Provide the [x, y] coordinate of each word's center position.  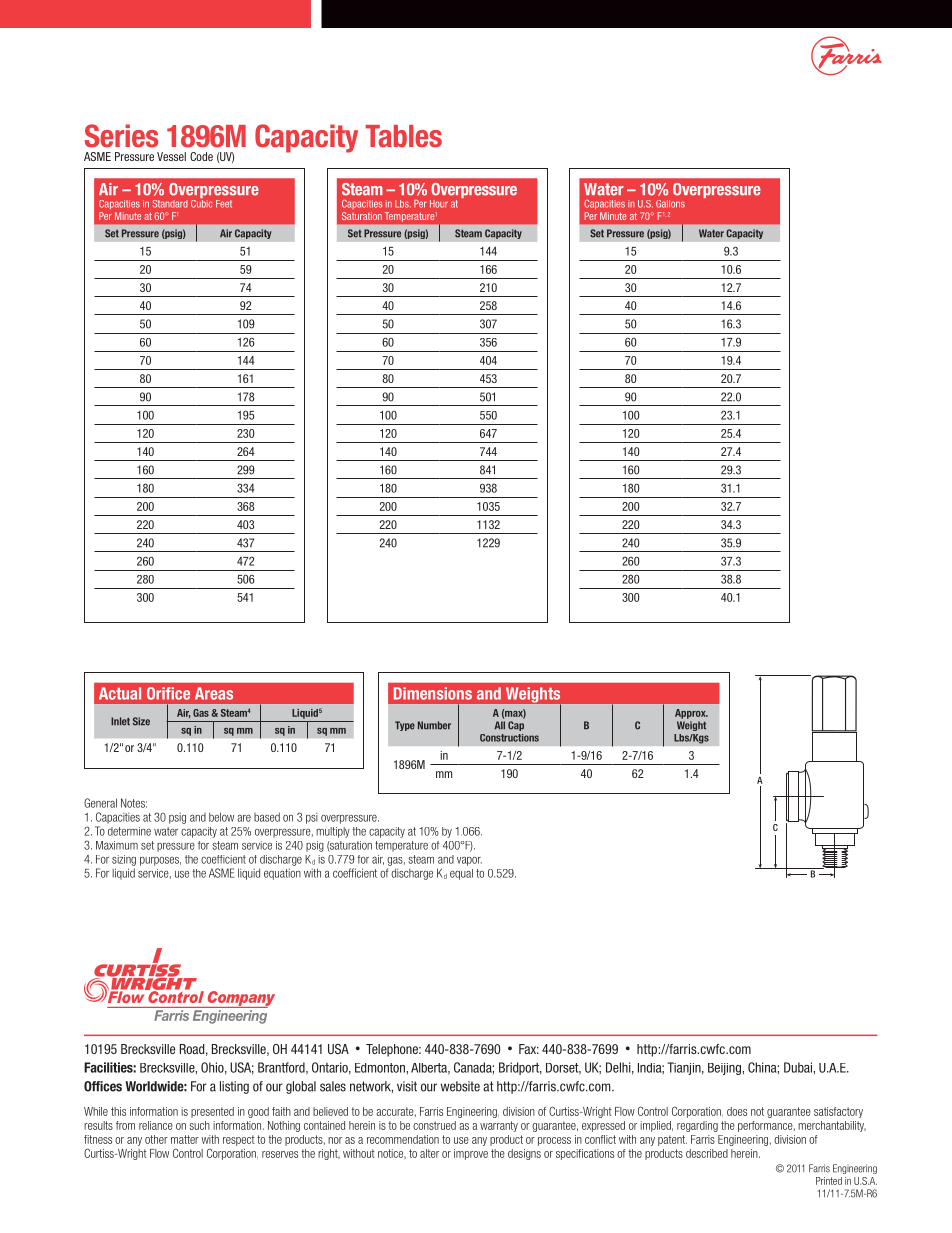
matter [185, 1139]
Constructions [509, 738]
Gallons [670, 204]
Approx [691, 714]
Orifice [168, 693]
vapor [469, 861]
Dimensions [433, 693]
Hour [439, 204]
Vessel [171, 156]
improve [471, 1154]
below [221, 817]
